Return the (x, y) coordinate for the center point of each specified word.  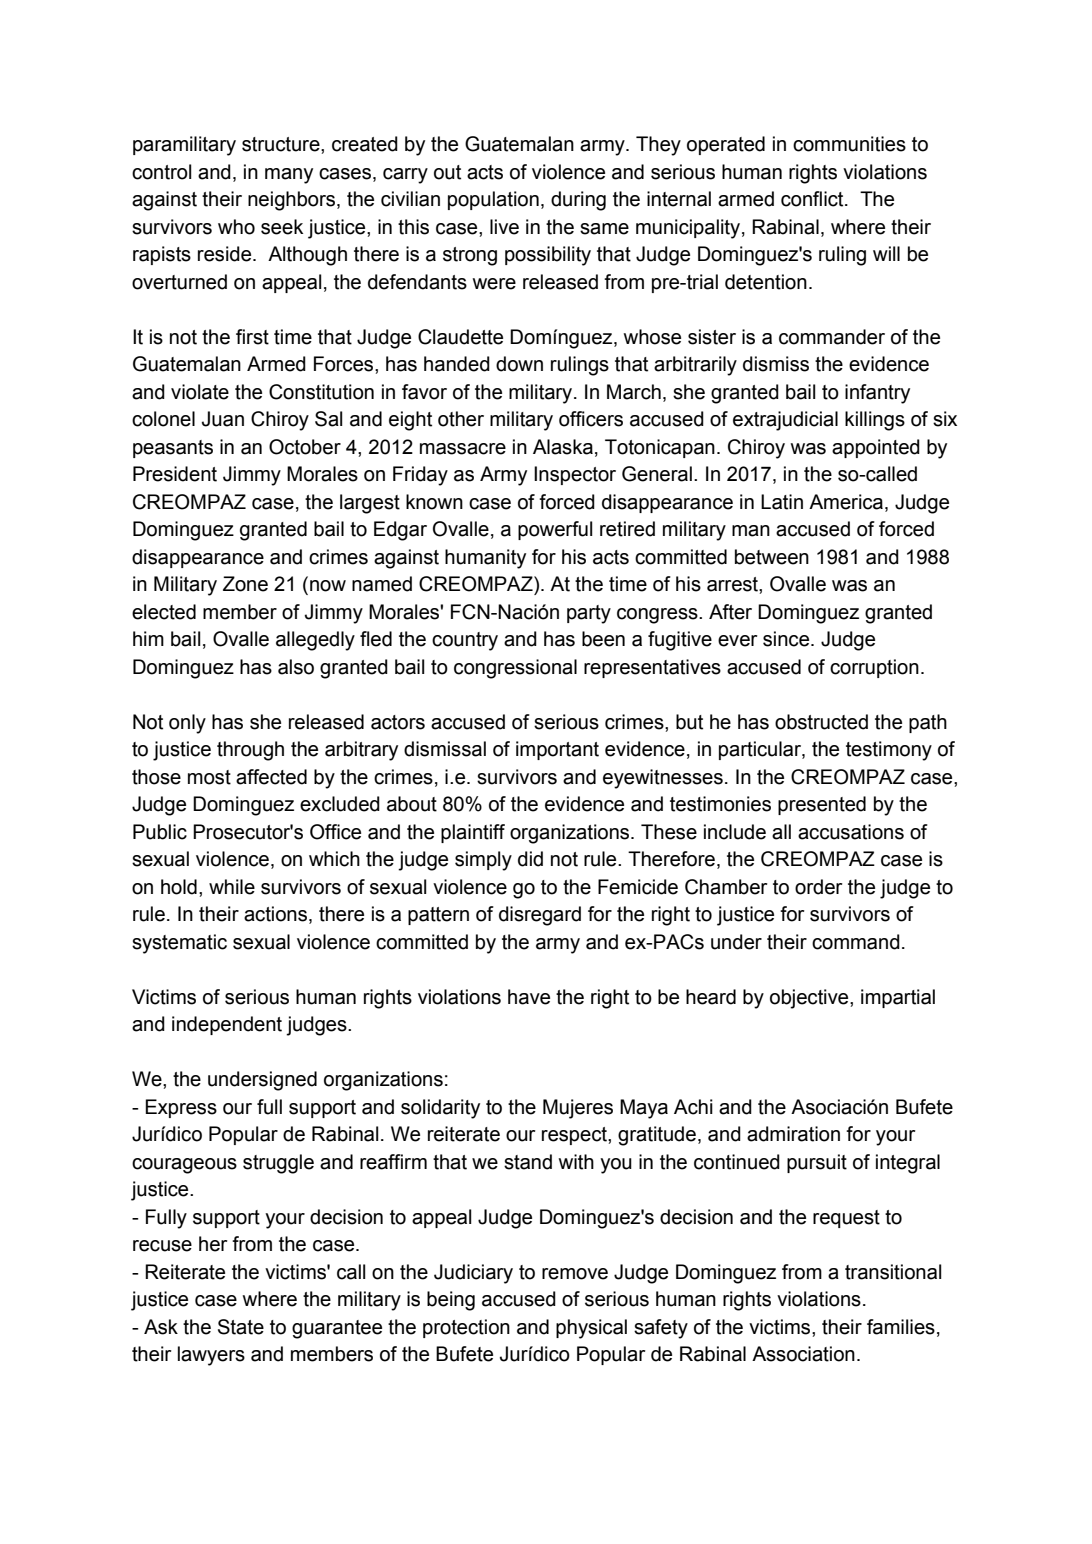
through (250, 751)
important (557, 750)
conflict (813, 199)
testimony (889, 751)
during (578, 201)
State (241, 1327)
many (289, 176)
